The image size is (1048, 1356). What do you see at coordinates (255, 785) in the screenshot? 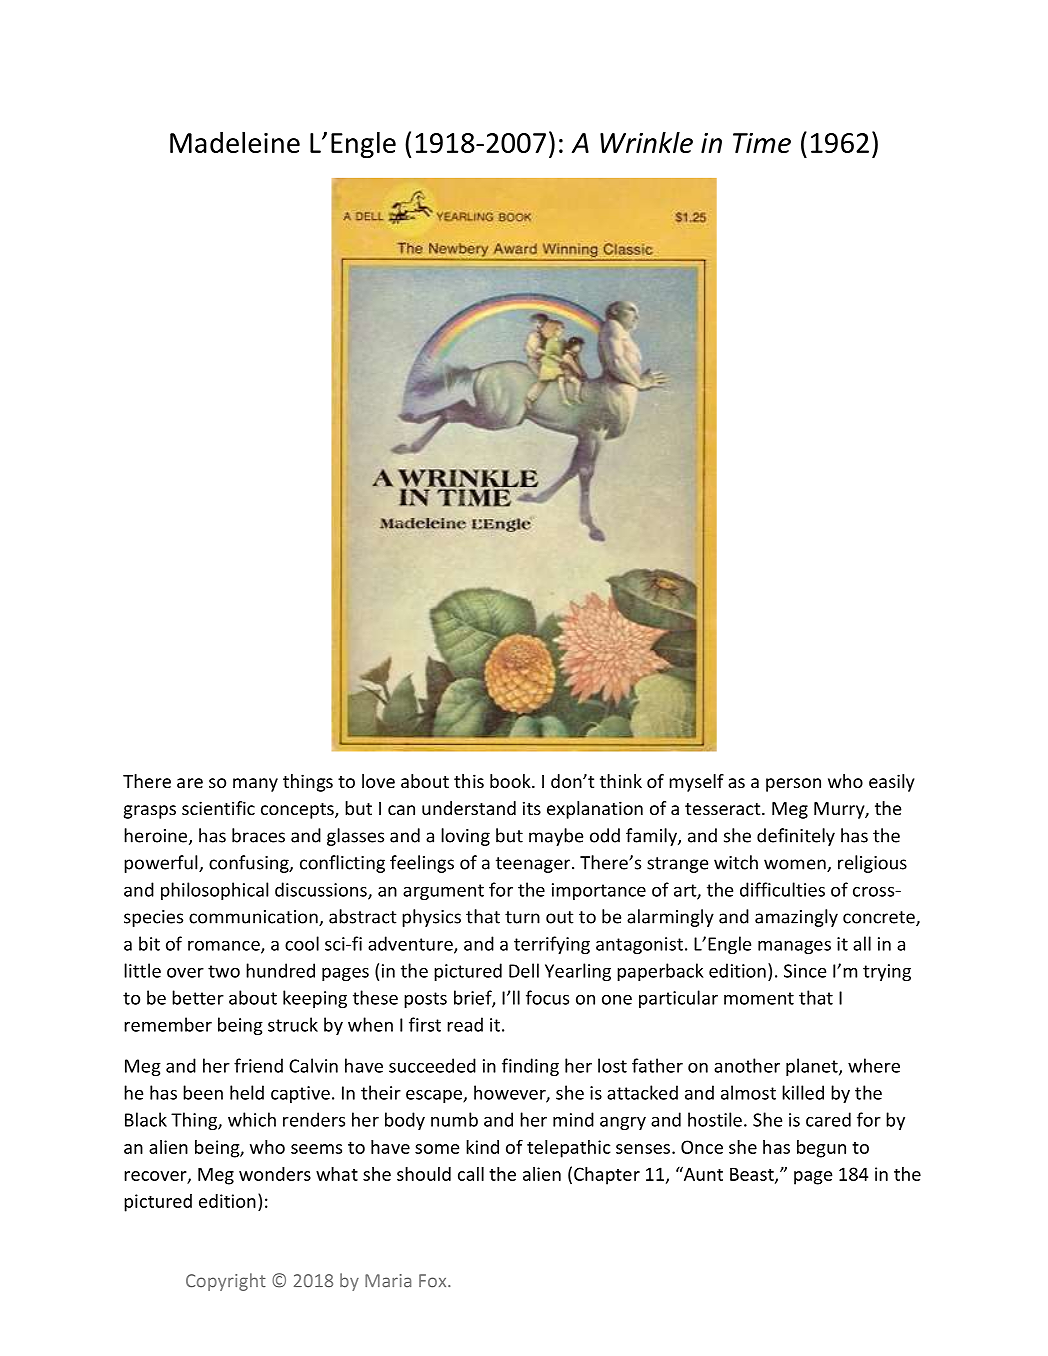
I see `many` at bounding box center [255, 785].
